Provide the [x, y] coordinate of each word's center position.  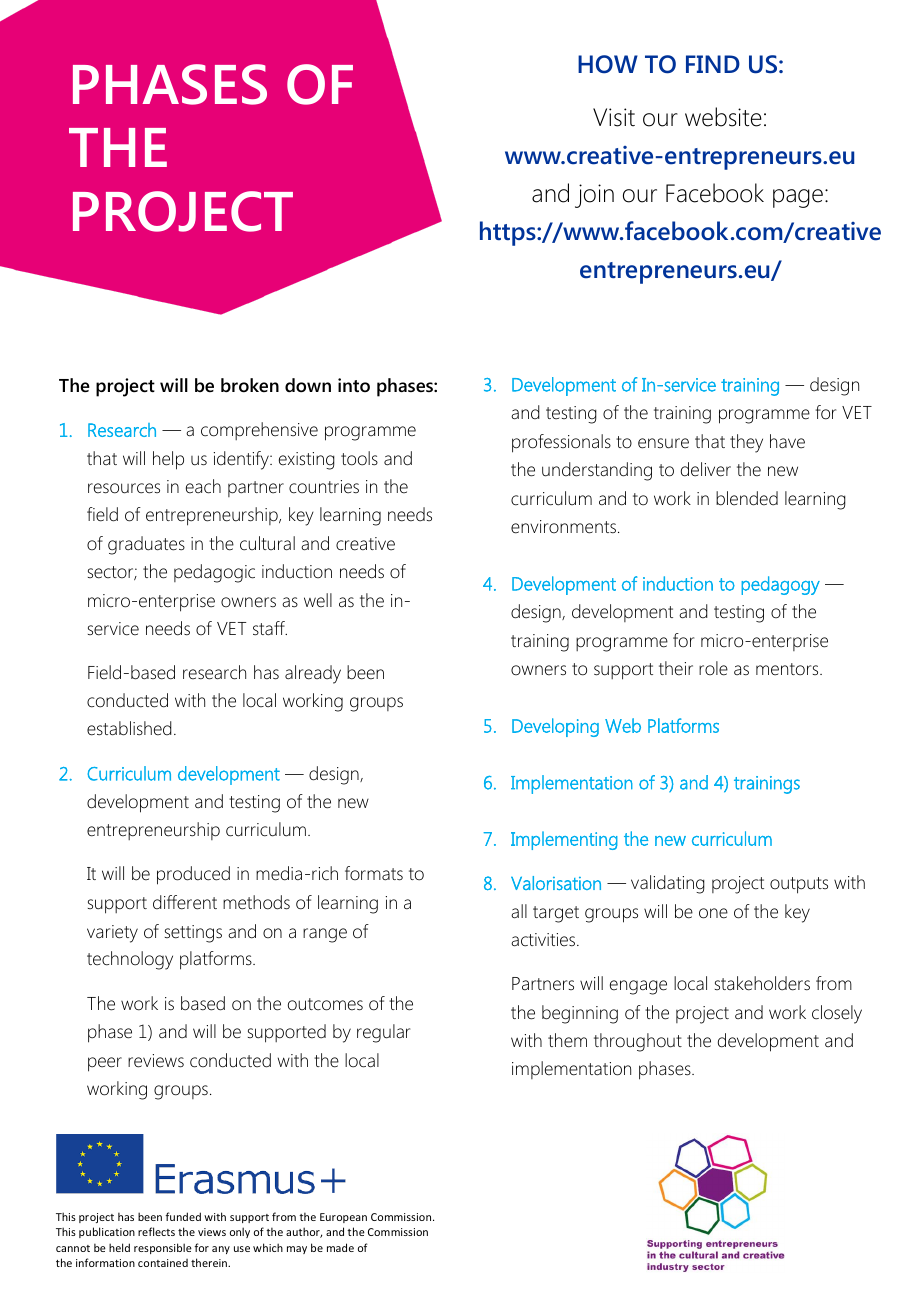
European [343, 1218]
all [519, 911]
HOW [608, 64]
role [713, 668]
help [168, 460]
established [129, 728]
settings [193, 934]
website [723, 117]
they [746, 443]
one [713, 913]
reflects [156, 1231]
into [354, 385]
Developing [555, 727]
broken [250, 385]
